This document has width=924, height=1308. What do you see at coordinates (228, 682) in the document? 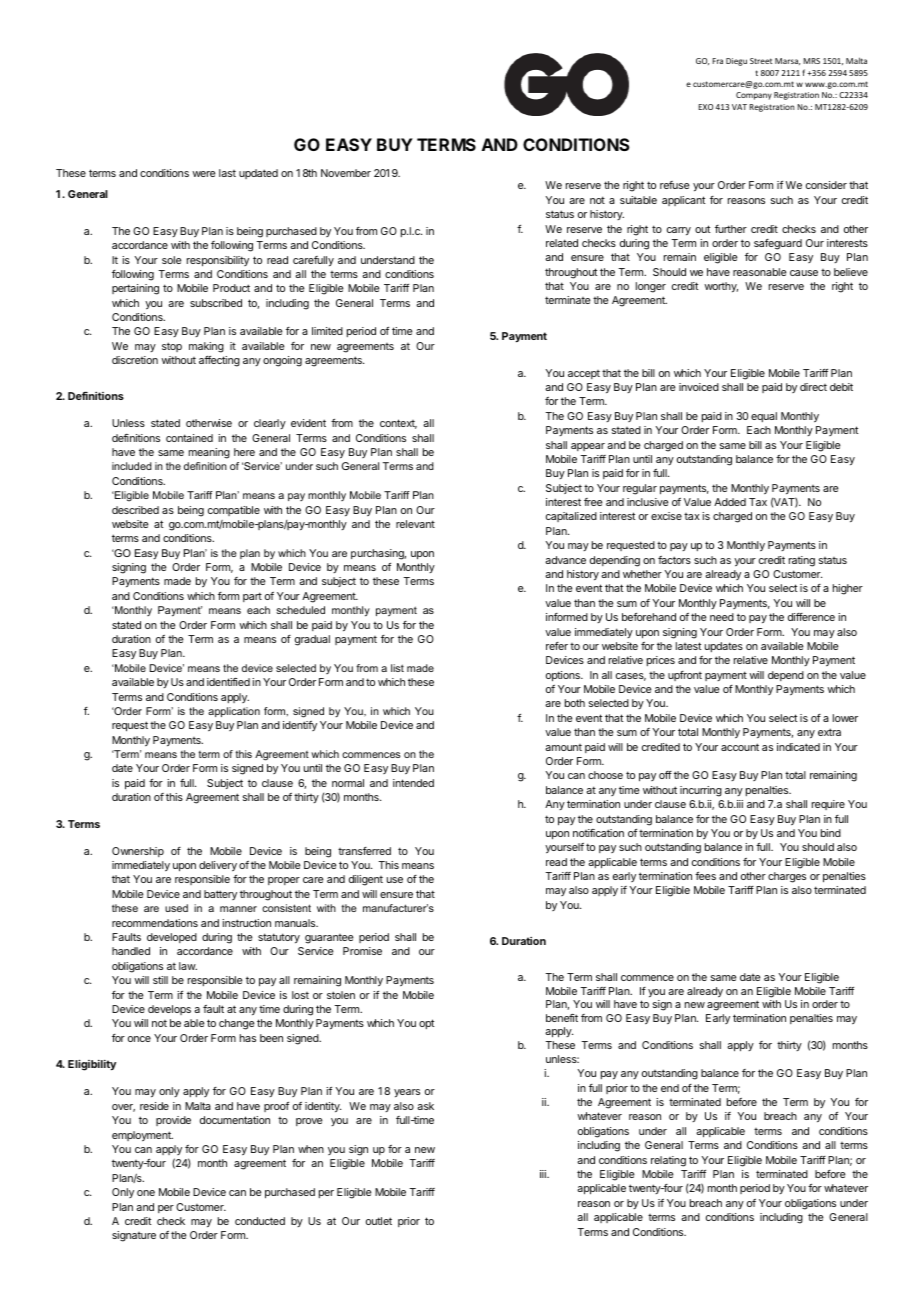
I see `identified` at bounding box center [228, 682].
